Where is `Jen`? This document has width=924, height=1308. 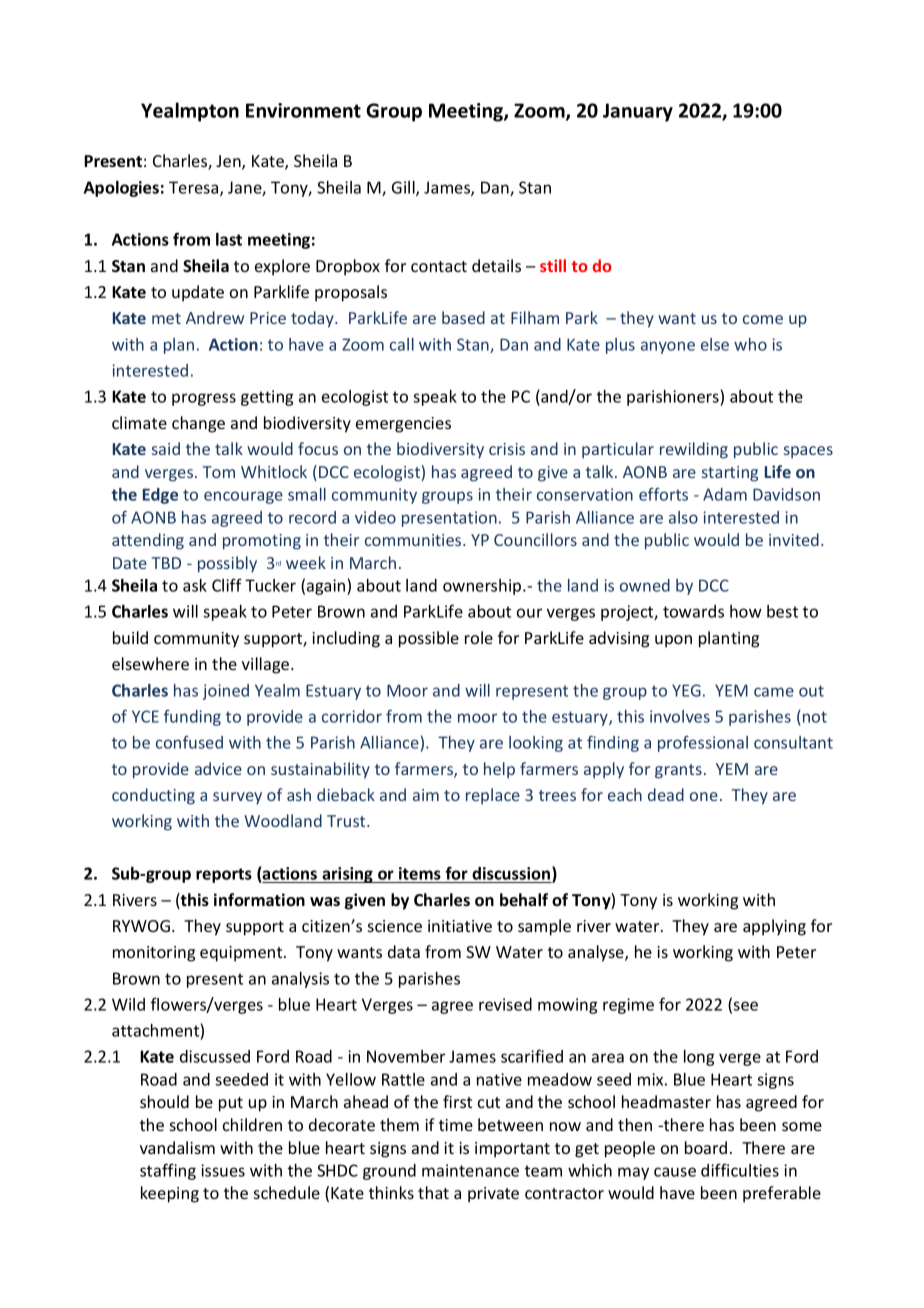
Jen is located at coordinates (229, 162).
